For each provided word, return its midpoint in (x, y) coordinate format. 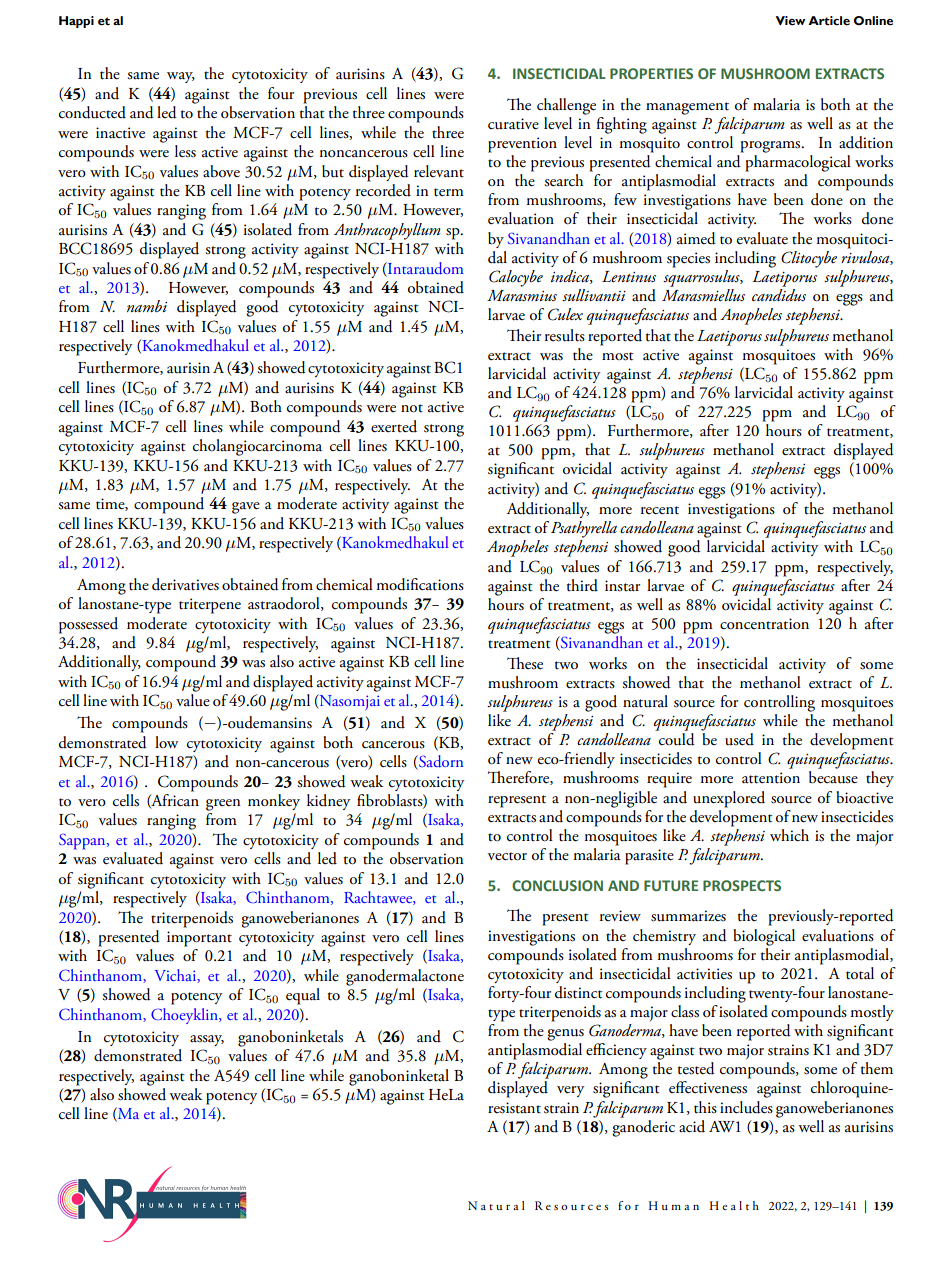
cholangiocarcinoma (257, 446)
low (166, 742)
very (570, 1091)
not (412, 408)
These (525, 663)
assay (207, 1040)
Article (829, 21)
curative (513, 124)
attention (771, 778)
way (181, 77)
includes (746, 1107)
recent (660, 510)
